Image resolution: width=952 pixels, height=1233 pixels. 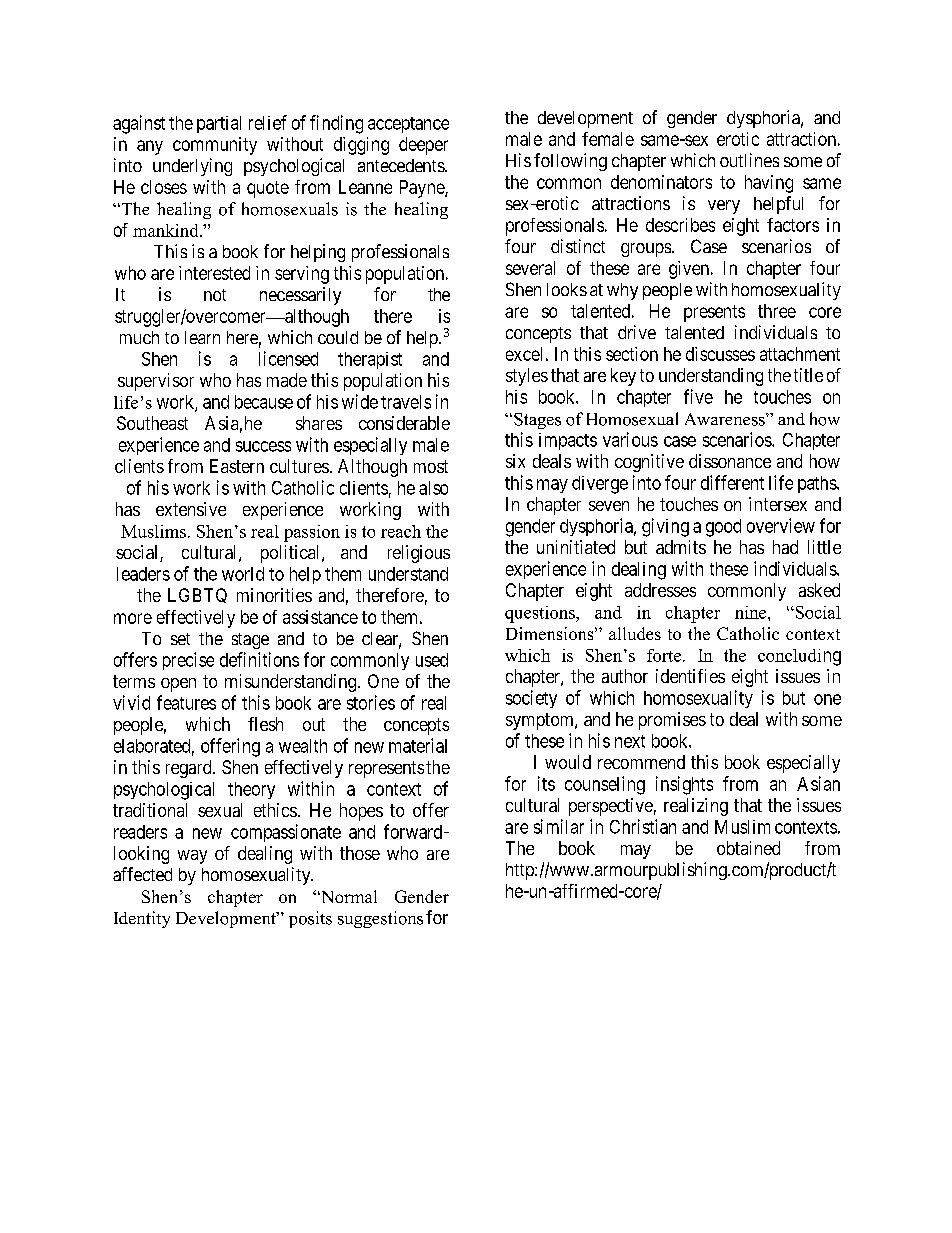 I want to click on society, so click(x=531, y=699).
